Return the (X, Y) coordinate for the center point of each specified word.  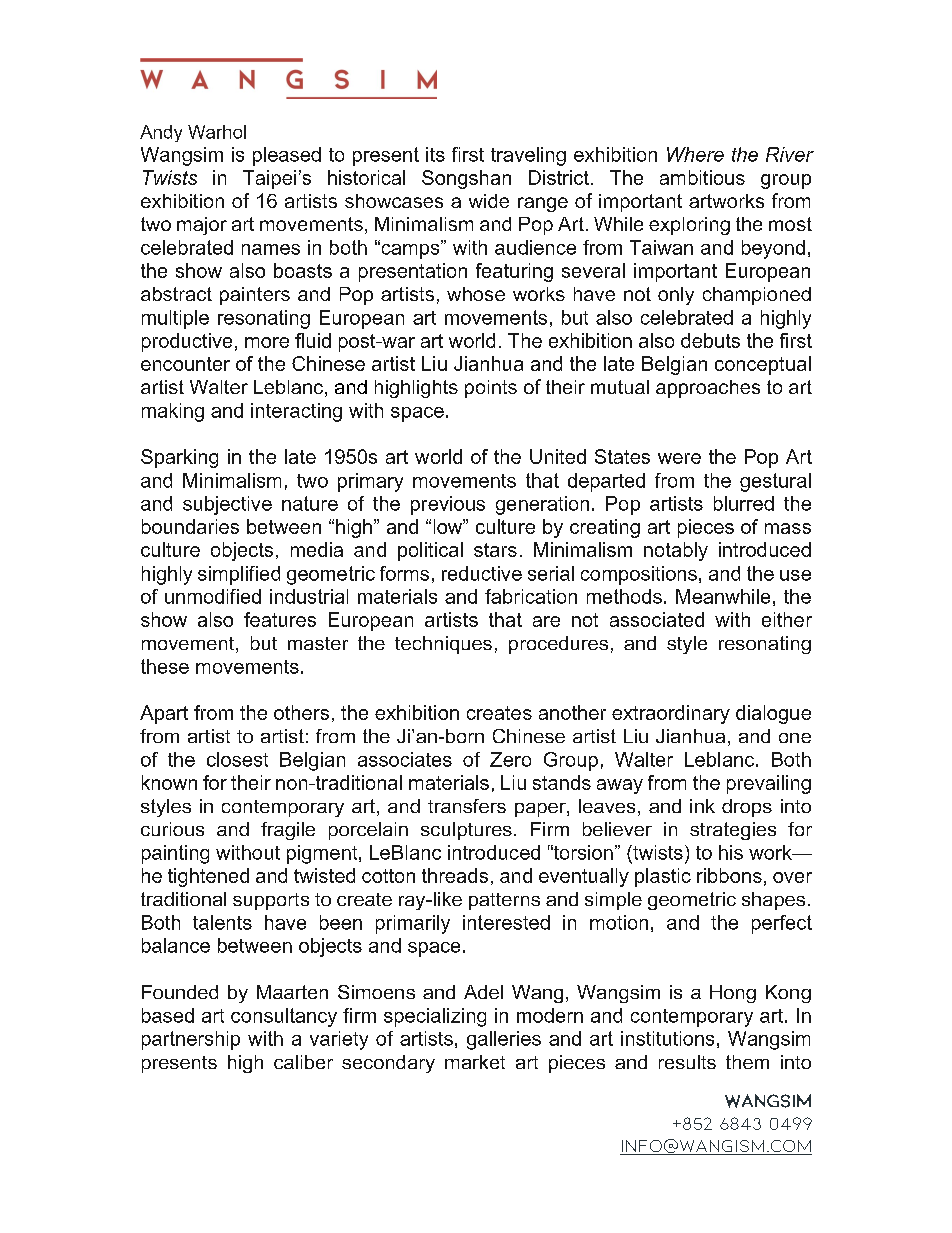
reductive (482, 573)
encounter (185, 364)
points (491, 389)
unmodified (213, 596)
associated (657, 619)
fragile (288, 831)
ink (702, 806)
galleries (504, 1040)
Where (695, 154)
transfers (467, 806)
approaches (708, 389)
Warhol (217, 132)
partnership (191, 1040)
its (435, 154)
